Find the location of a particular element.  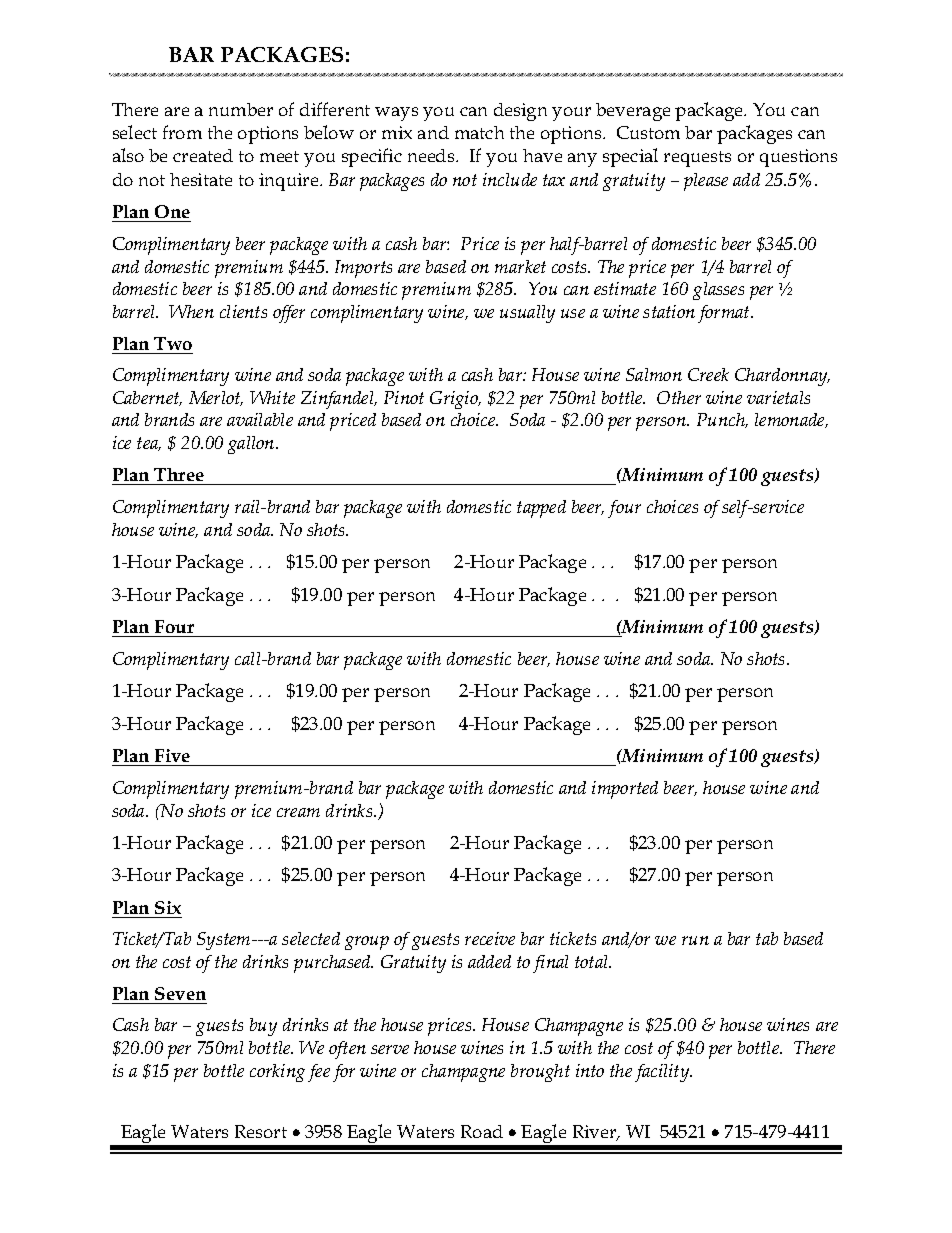

requests is located at coordinates (697, 159).
